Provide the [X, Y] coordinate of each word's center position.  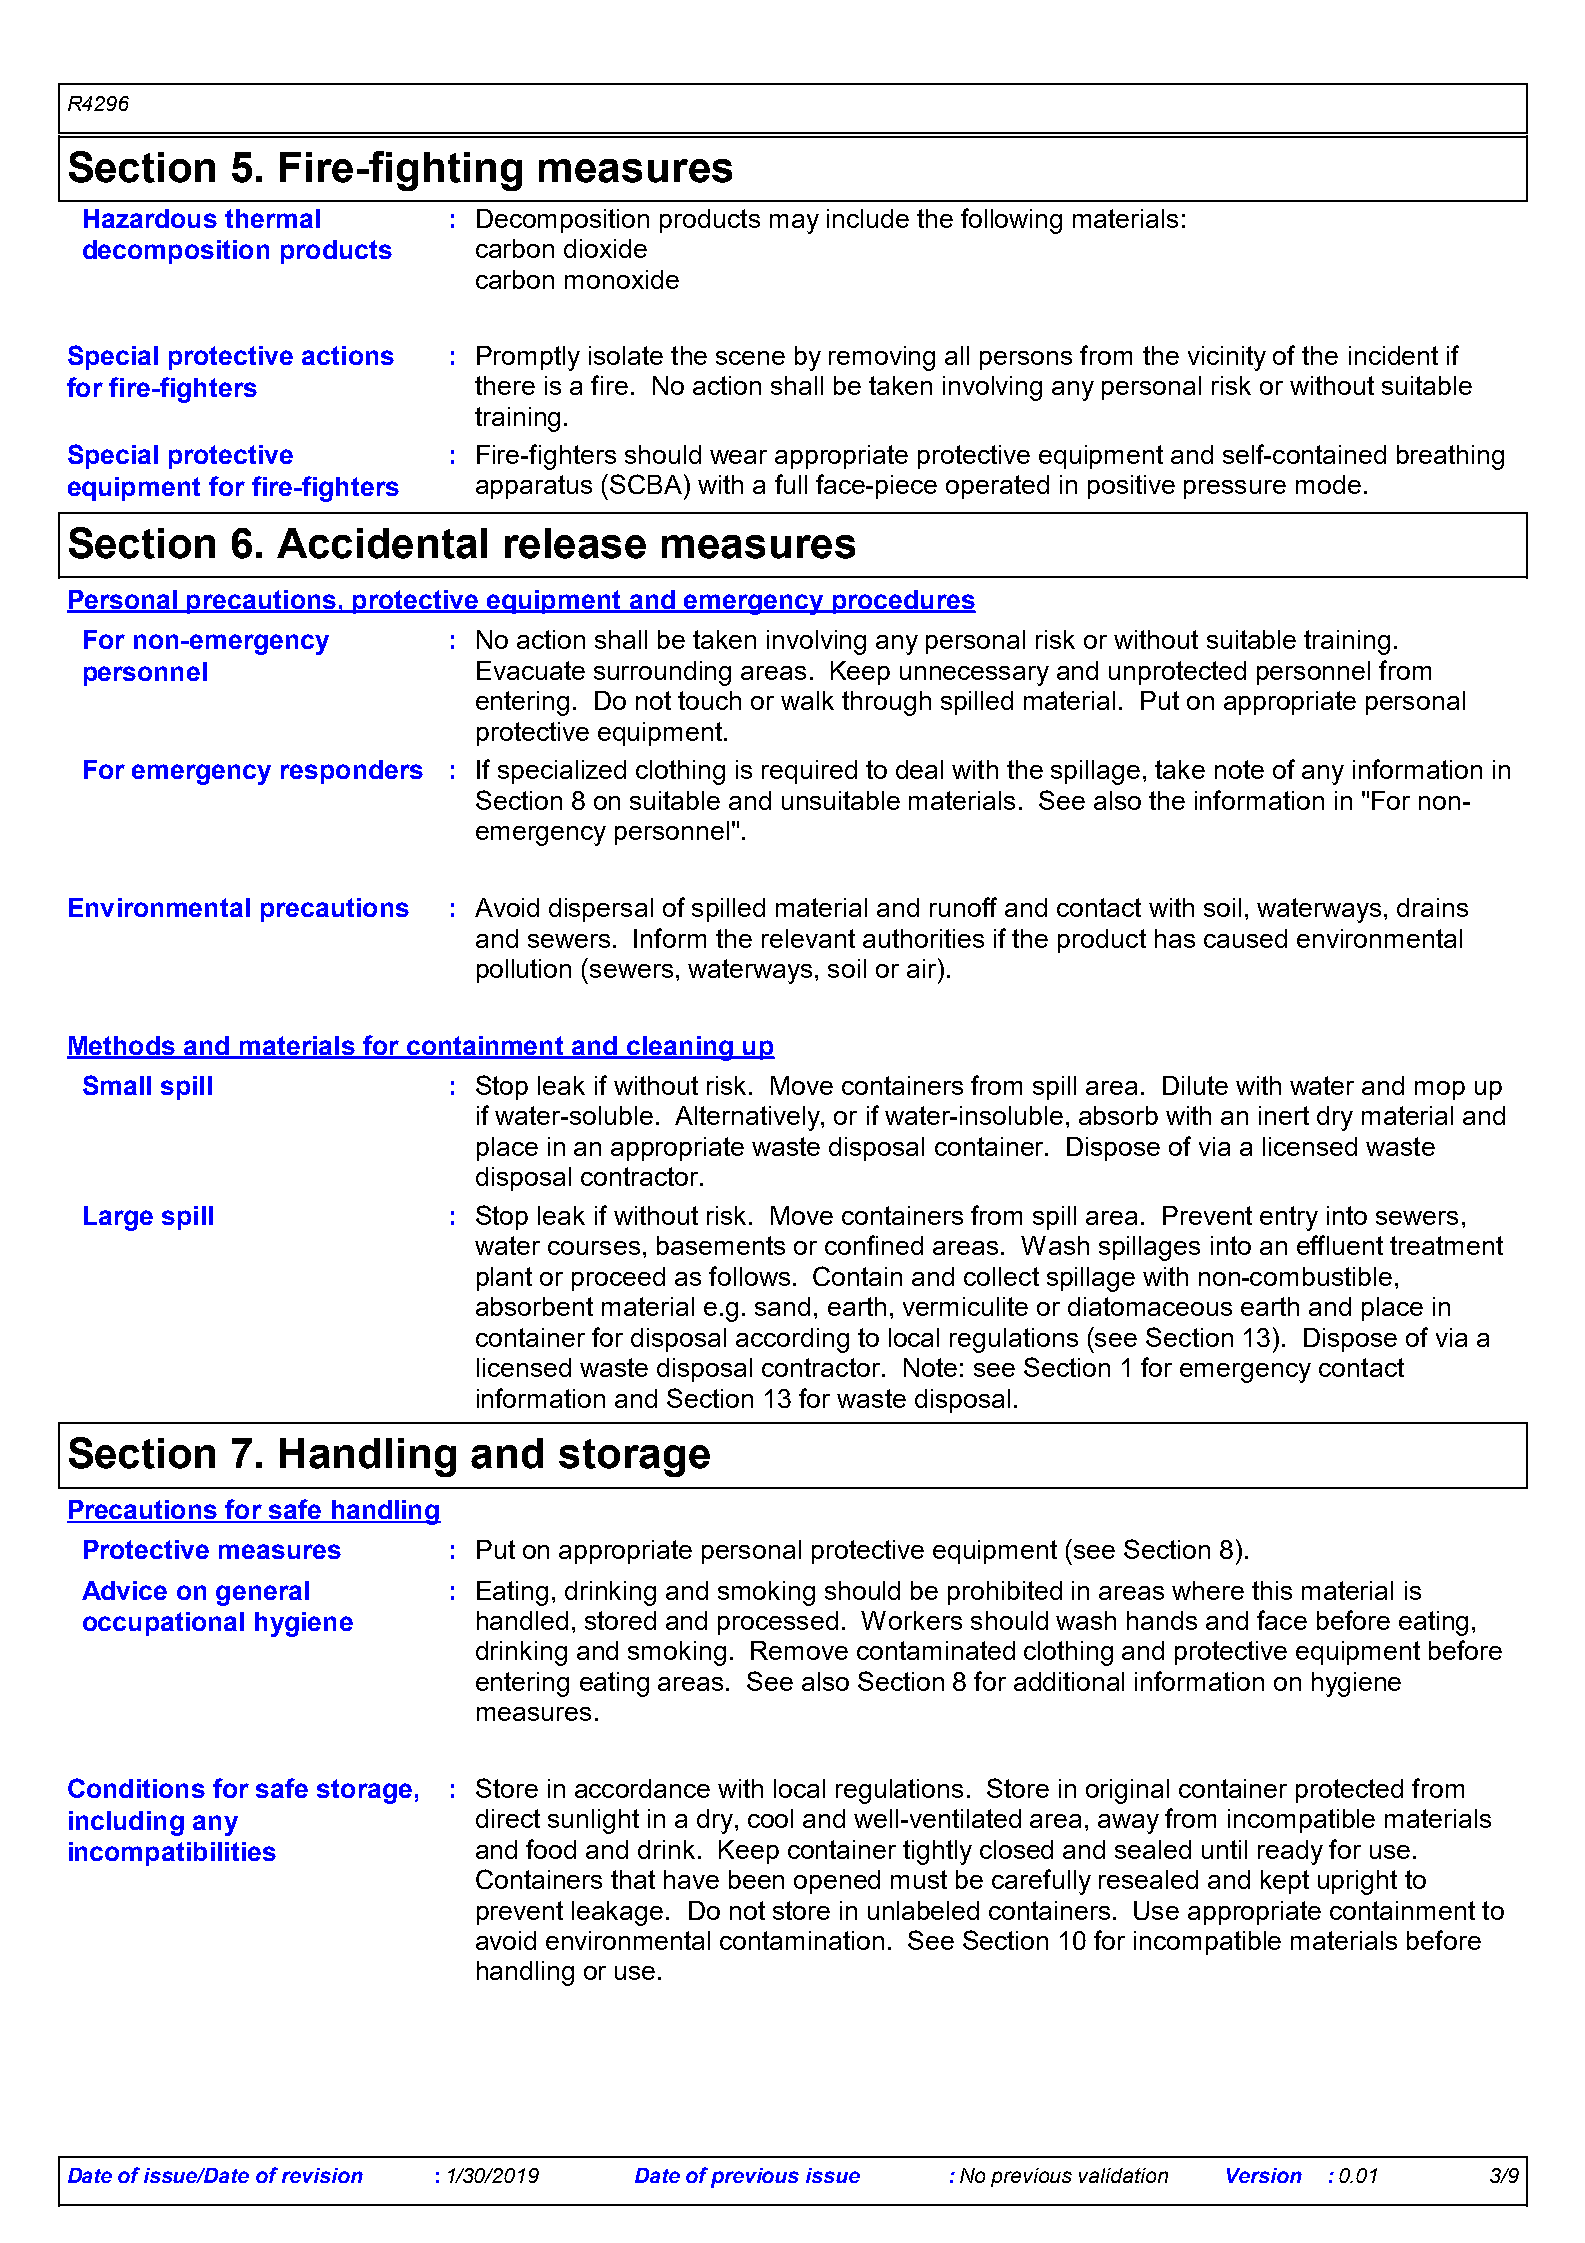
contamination [802, 1940]
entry [1289, 1218]
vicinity [1227, 358]
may [794, 224]
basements [721, 1245]
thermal [272, 218]
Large [118, 1218]
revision [322, 2175]
